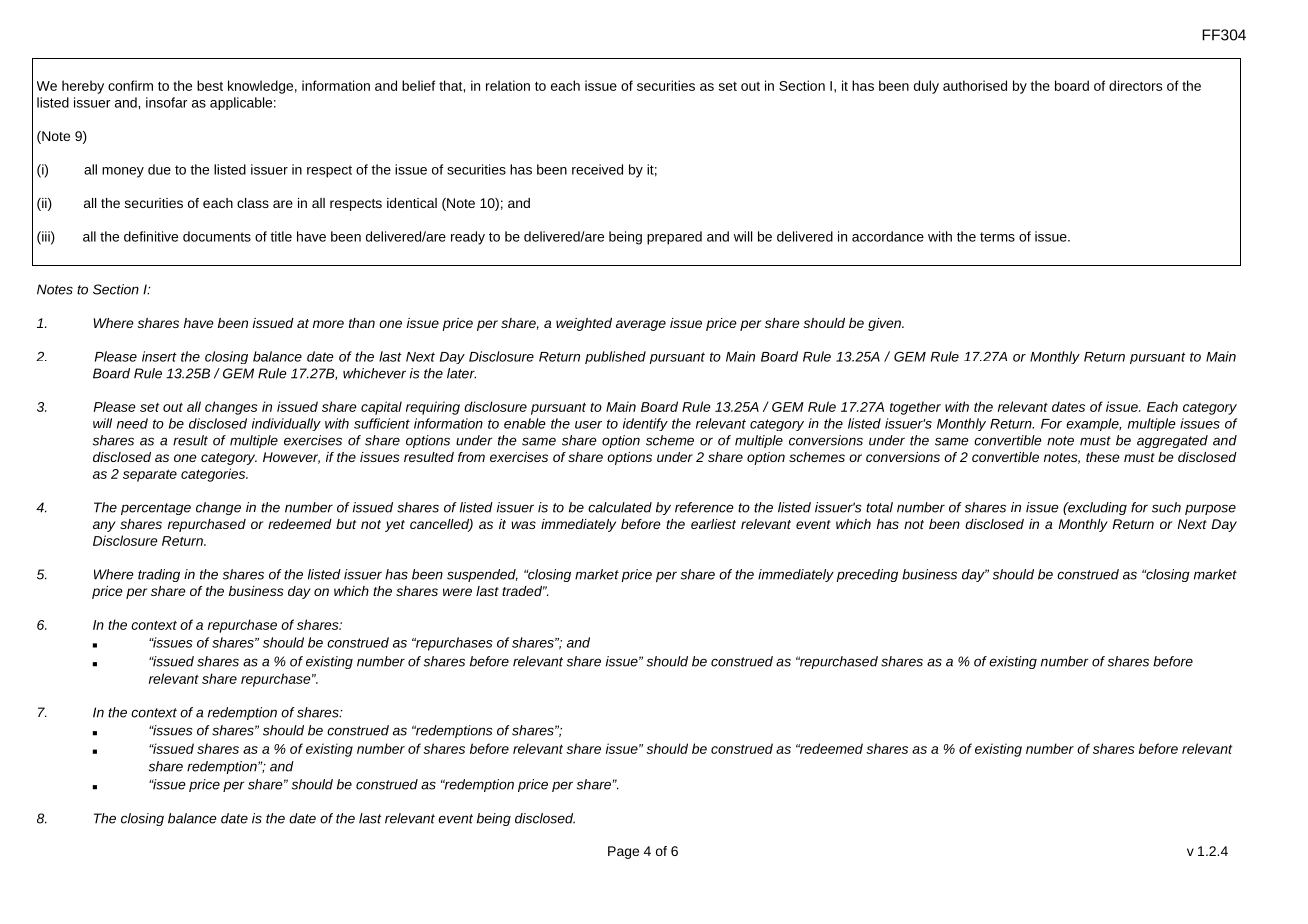  Describe the element at coordinates (623, 852) in the screenshot. I see `Page` at that location.
